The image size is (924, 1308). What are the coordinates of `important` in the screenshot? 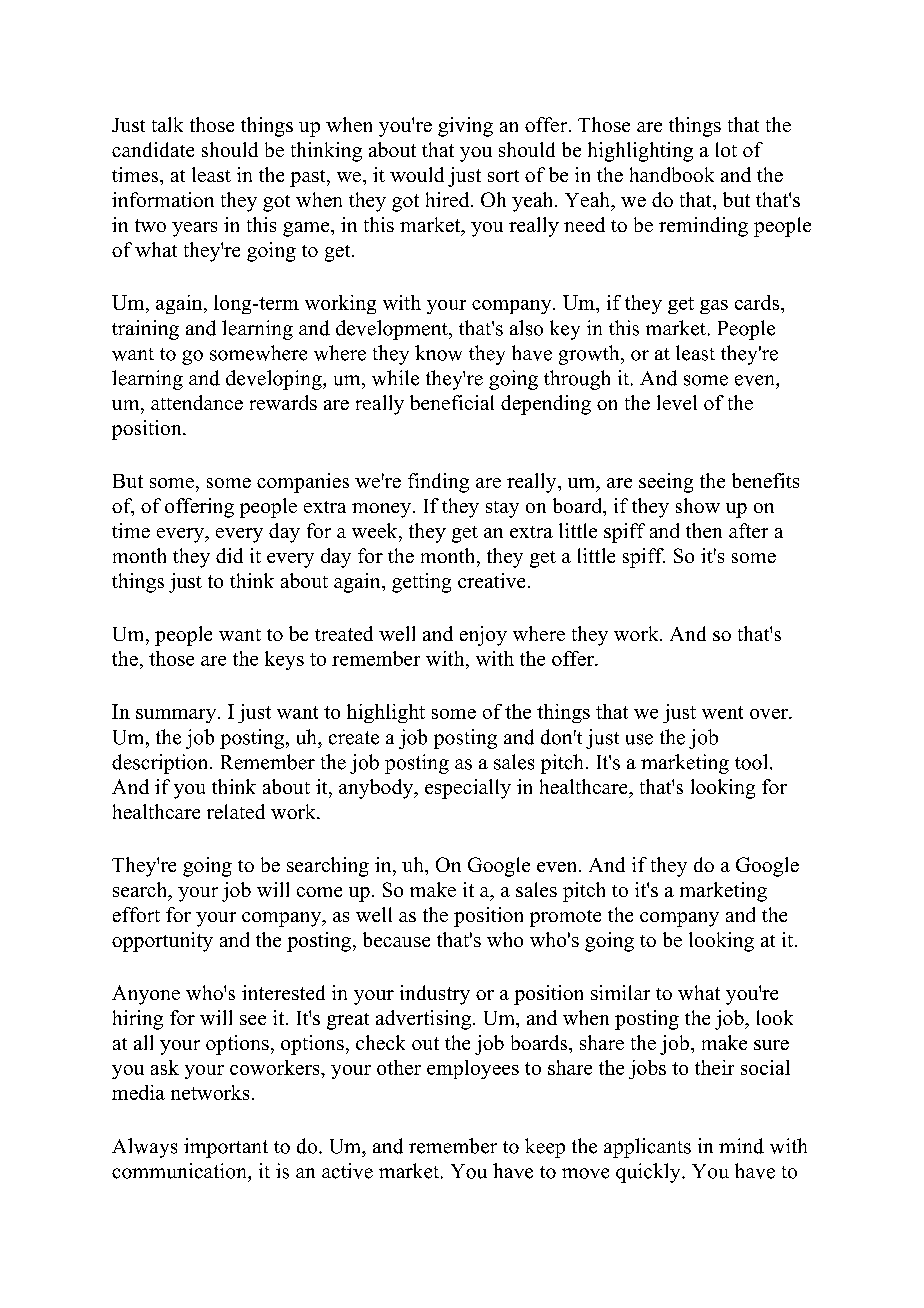 It's located at (226, 1148).
